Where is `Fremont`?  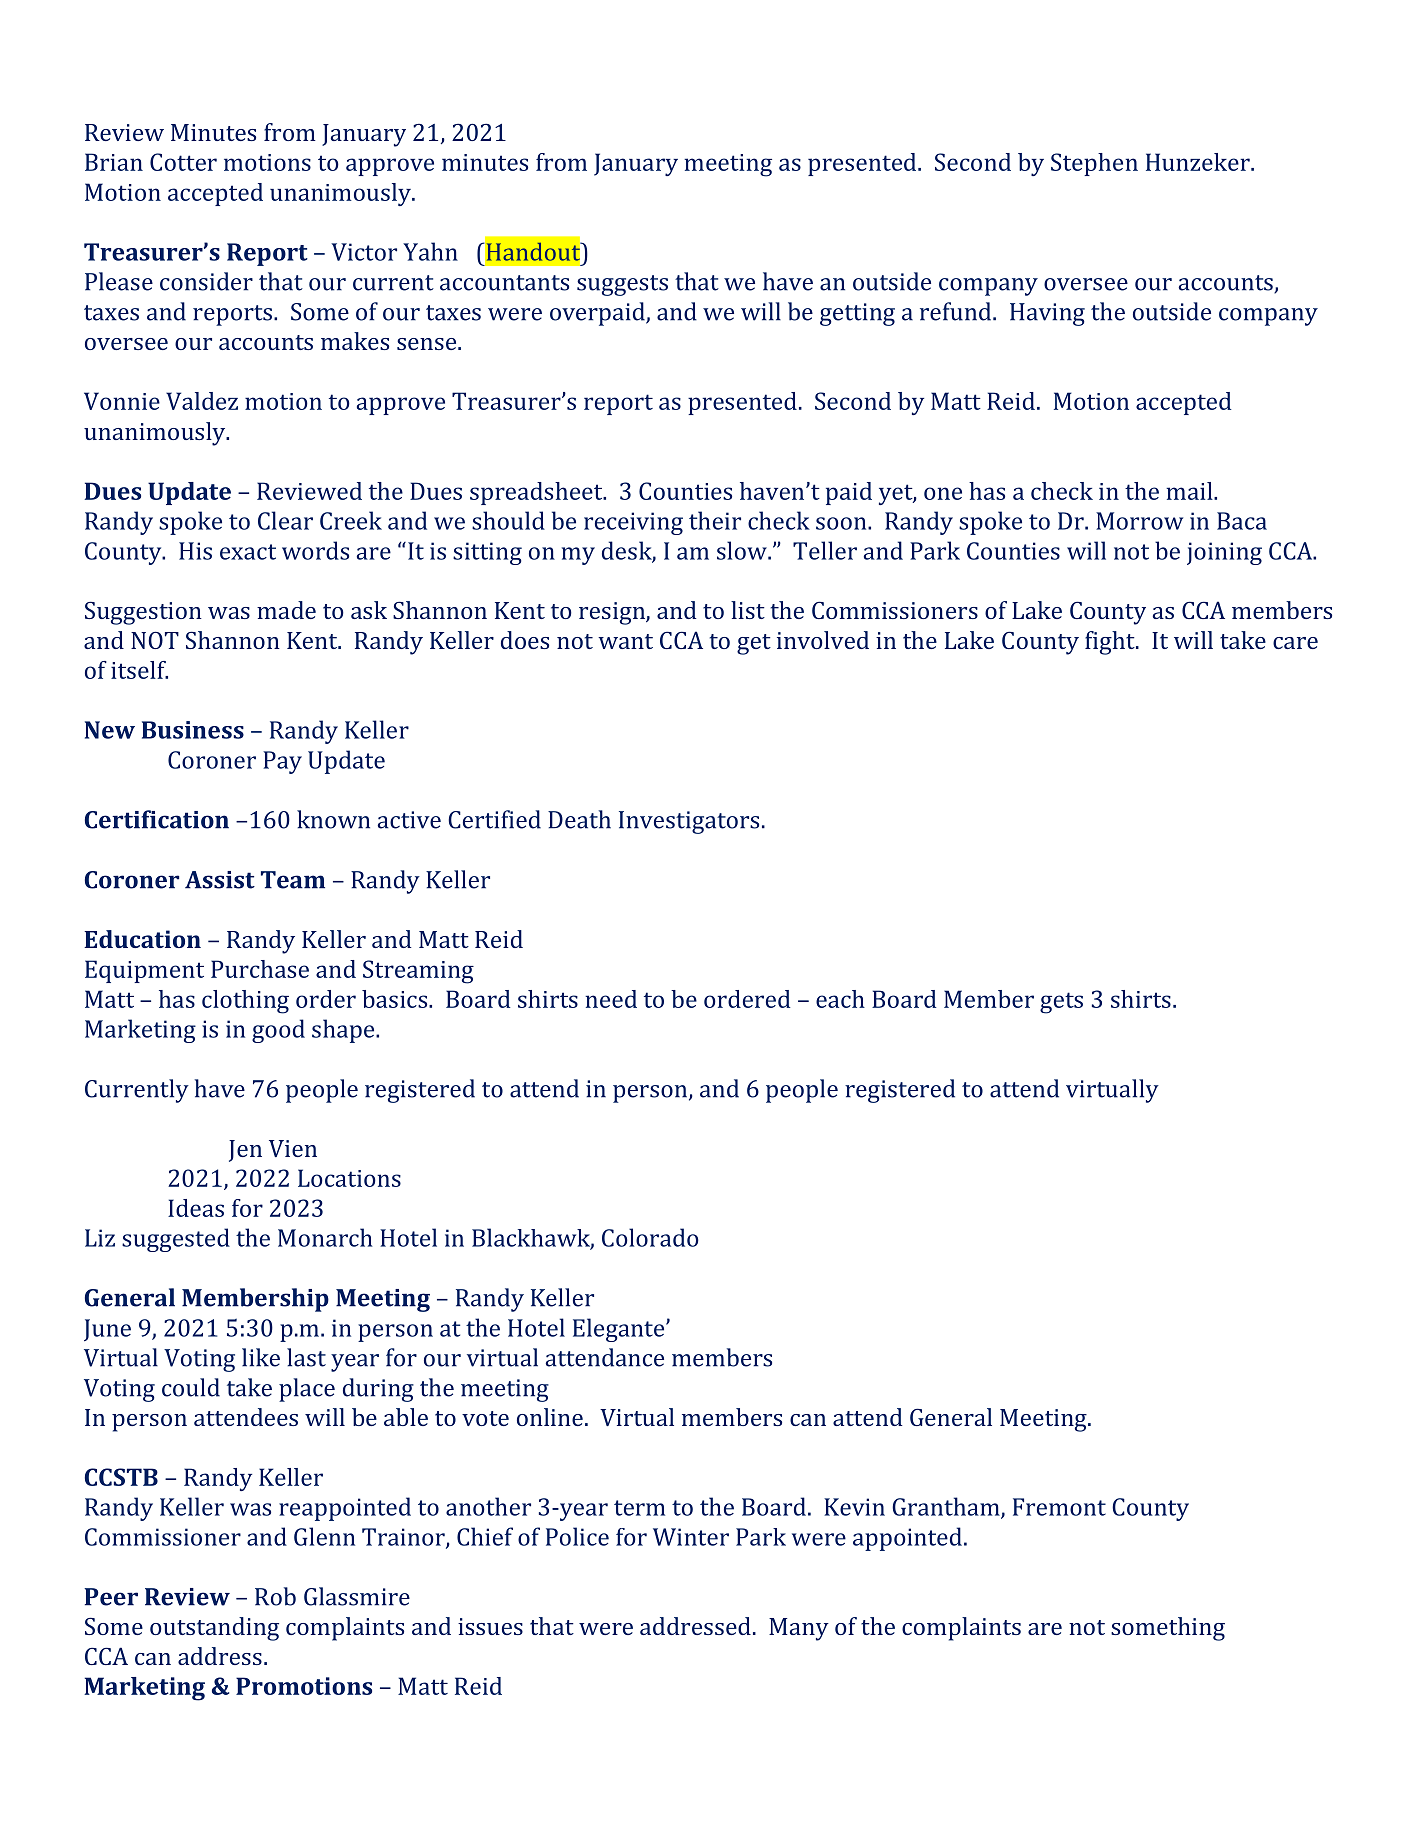
Fremont is located at coordinates (1059, 1507).
